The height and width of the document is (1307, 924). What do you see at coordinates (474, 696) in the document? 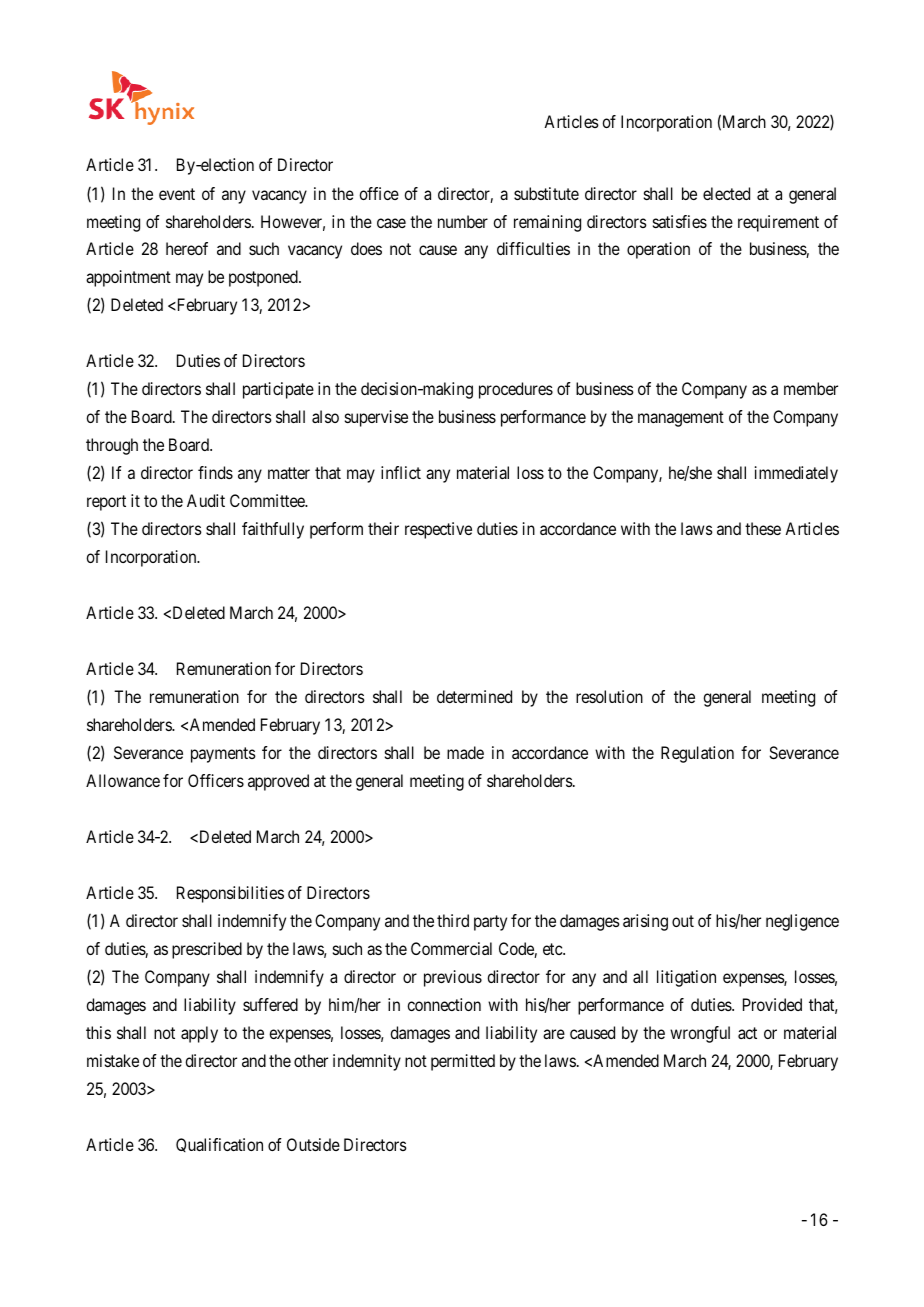
I see `determined` at bounding box center [474, 696].
